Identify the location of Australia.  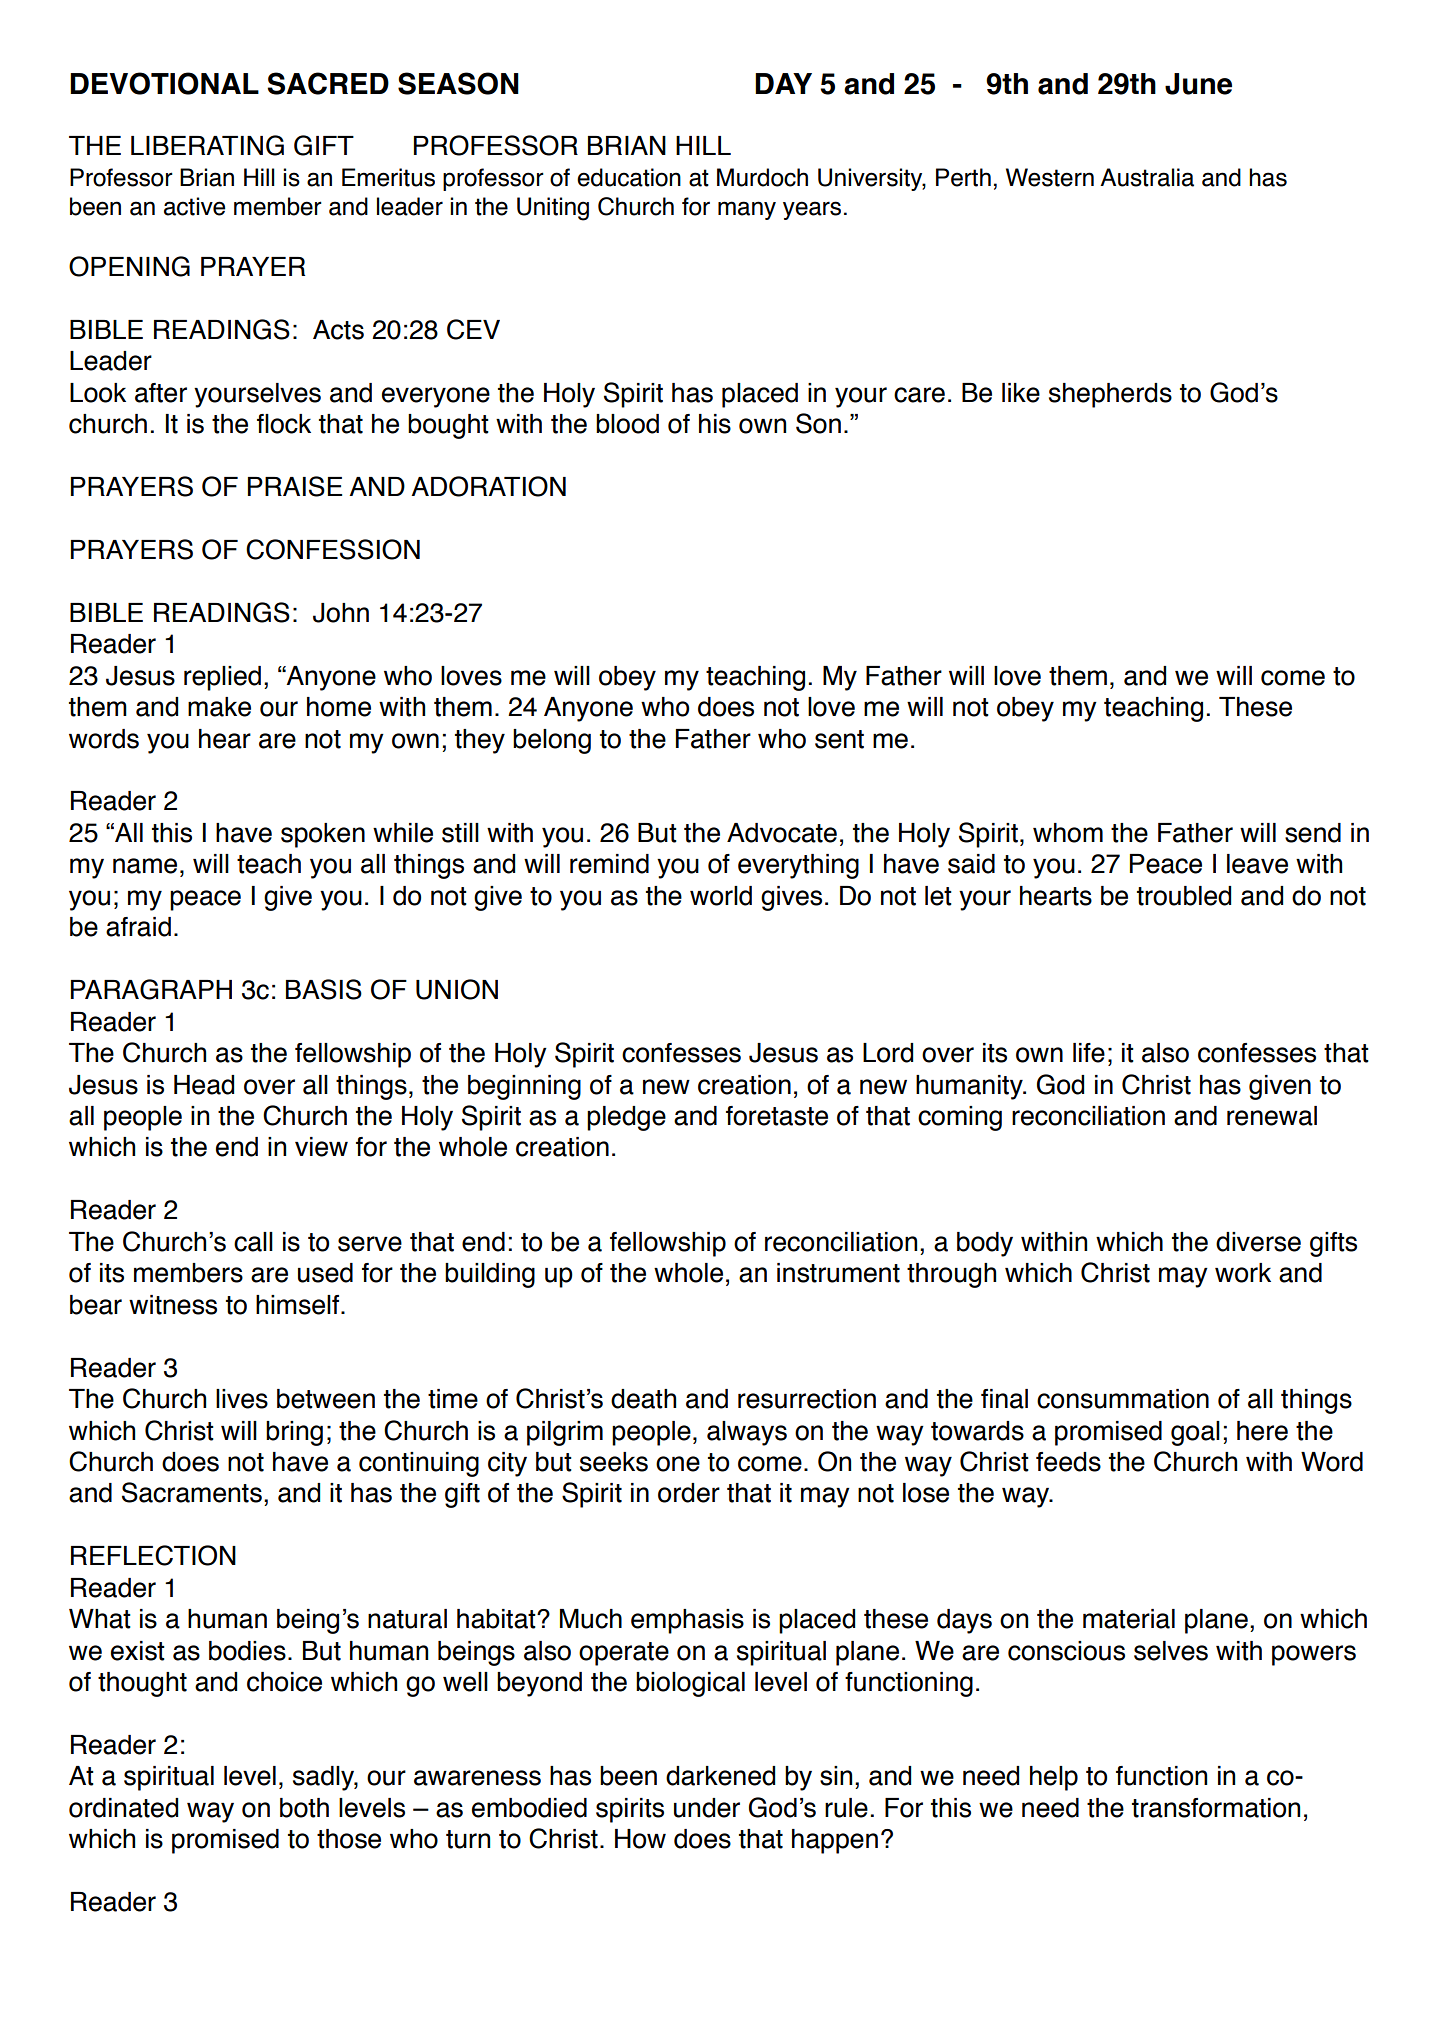
(1147, 177).
